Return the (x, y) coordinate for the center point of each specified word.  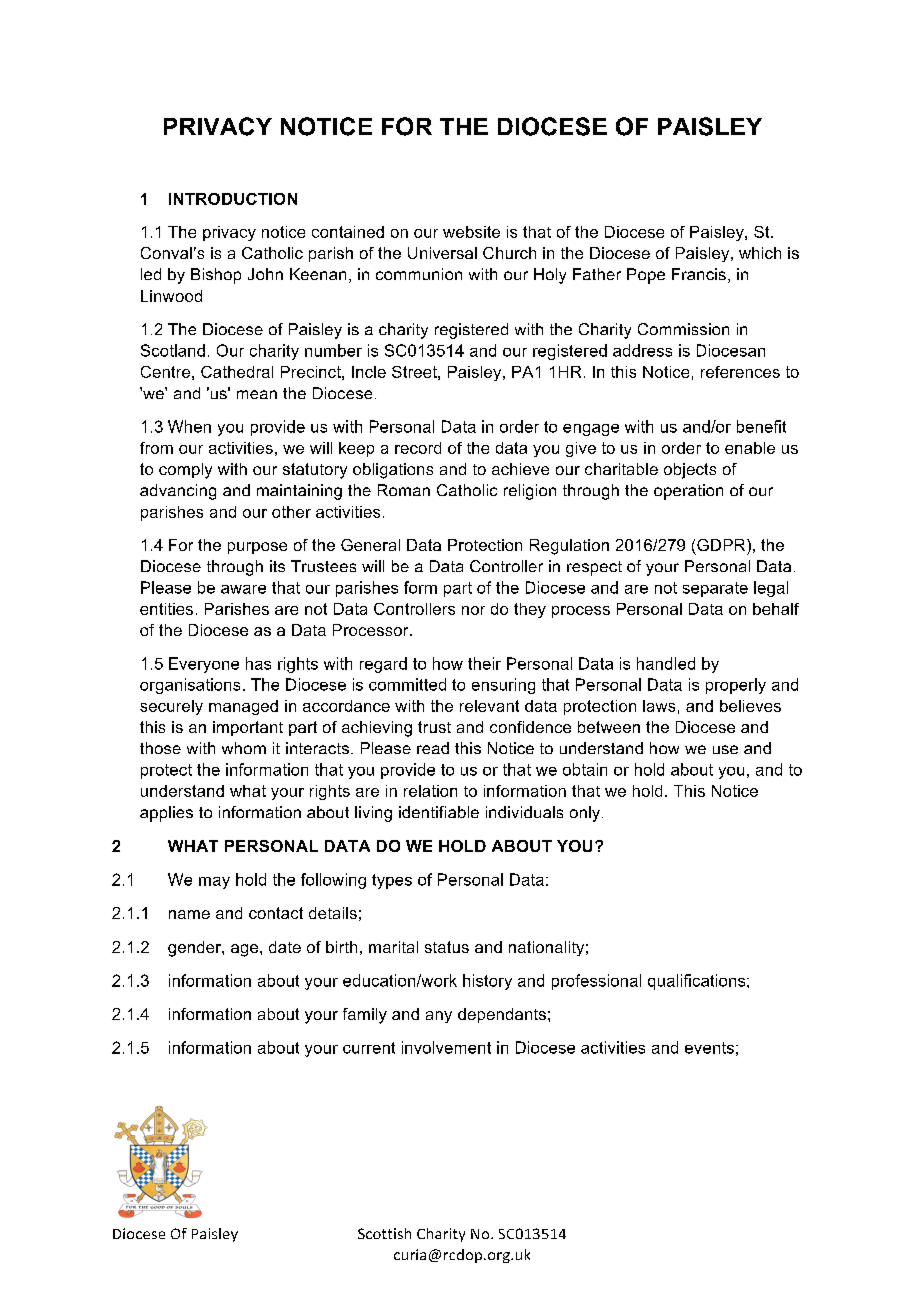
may (214, 883)
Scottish (384, 1233)
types (392, 881)
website (471, 232)
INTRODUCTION (233, 199)
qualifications (698, 982)
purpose (257, 548)
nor (473, 610)
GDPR (722, 545)
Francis (699, 274)
